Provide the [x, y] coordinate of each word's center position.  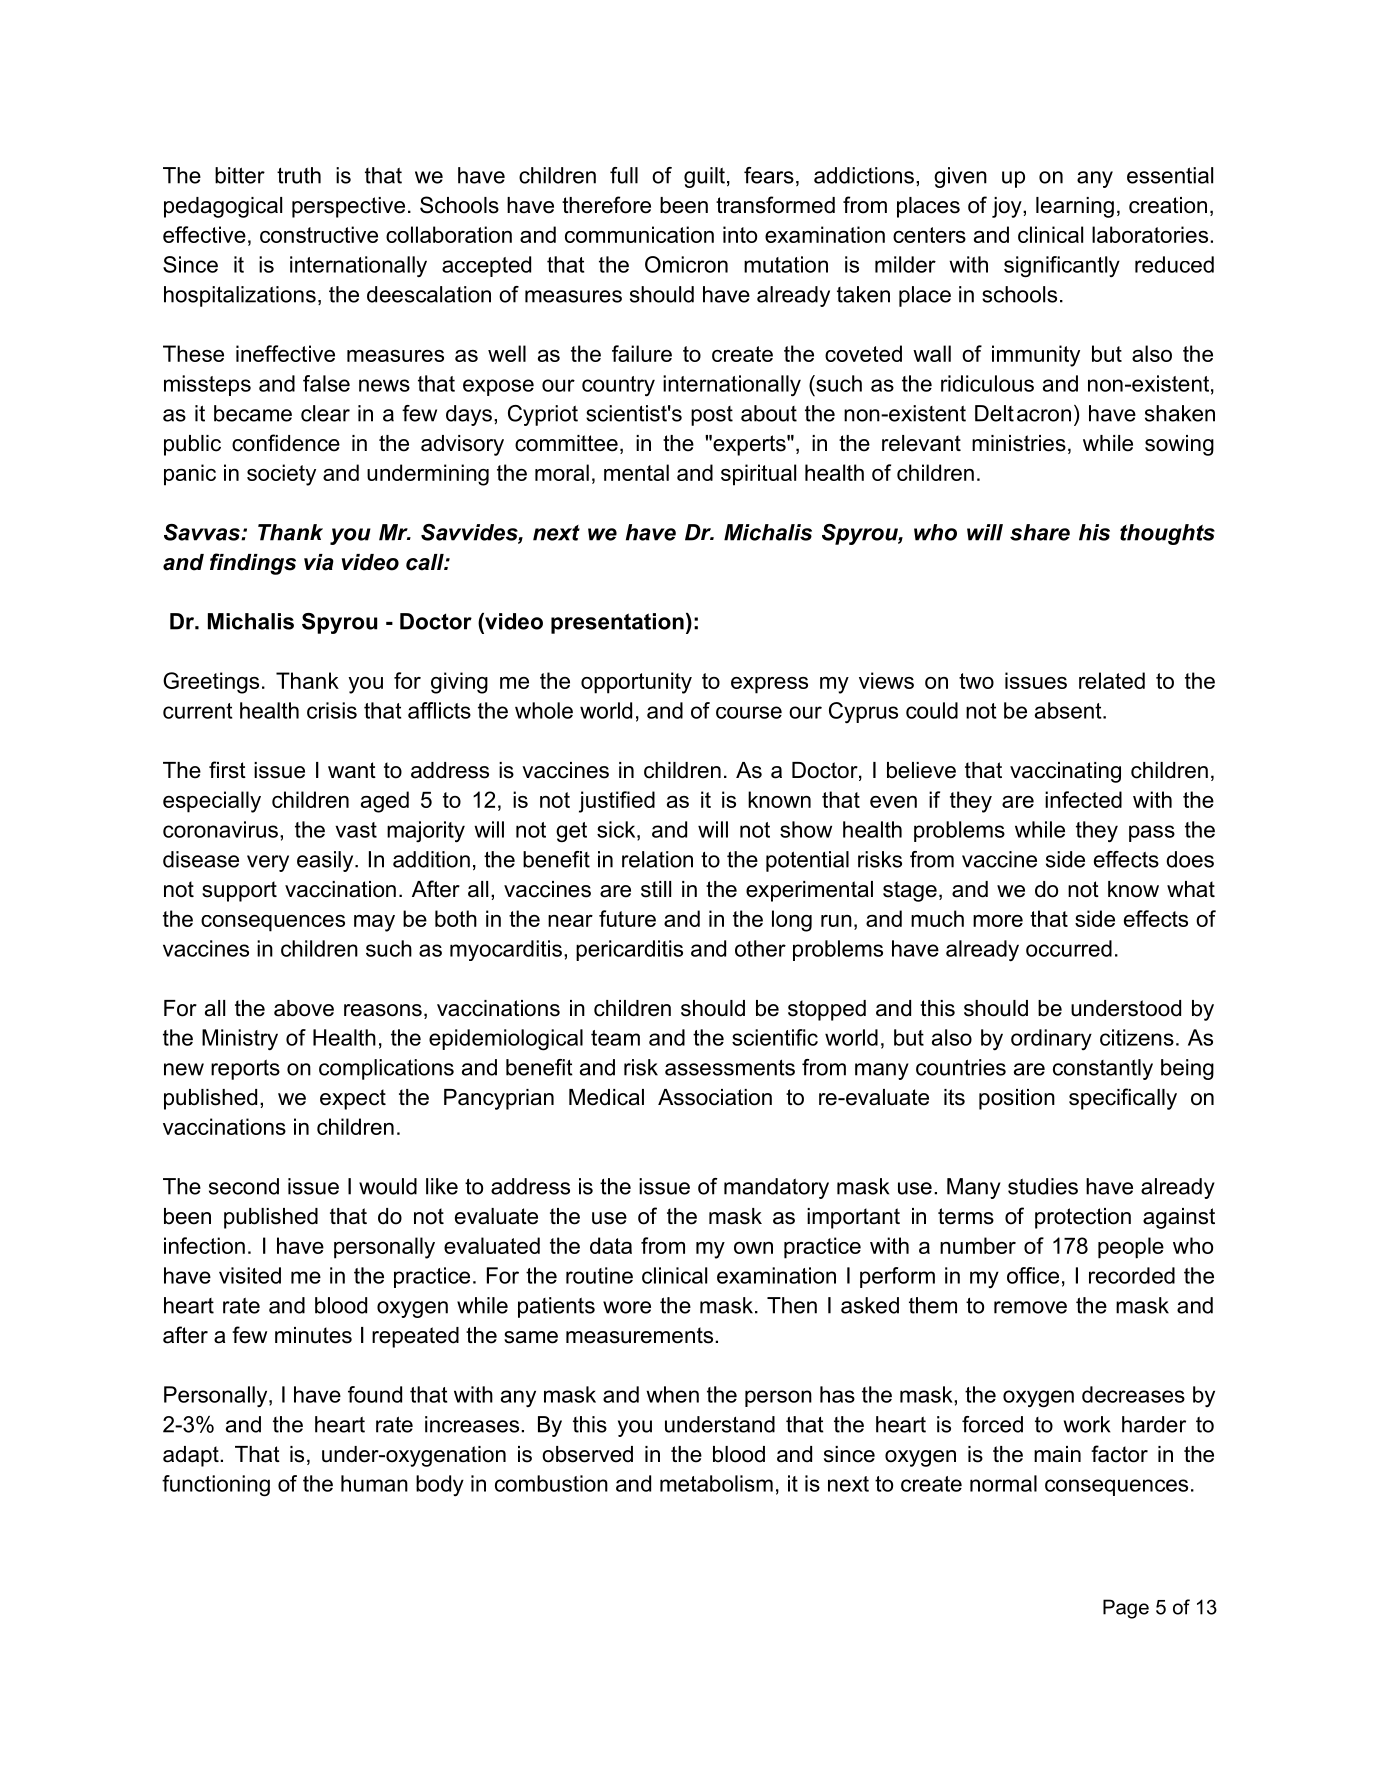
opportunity [636, 683]
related [1112, 680]
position [1017, 1099]
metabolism [716, 1483]
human [374, 1483]
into [740, 234]
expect [353, 1099]
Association [715, 1097]
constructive [319, 234]
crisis [332, 710]
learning [1075, 207]
